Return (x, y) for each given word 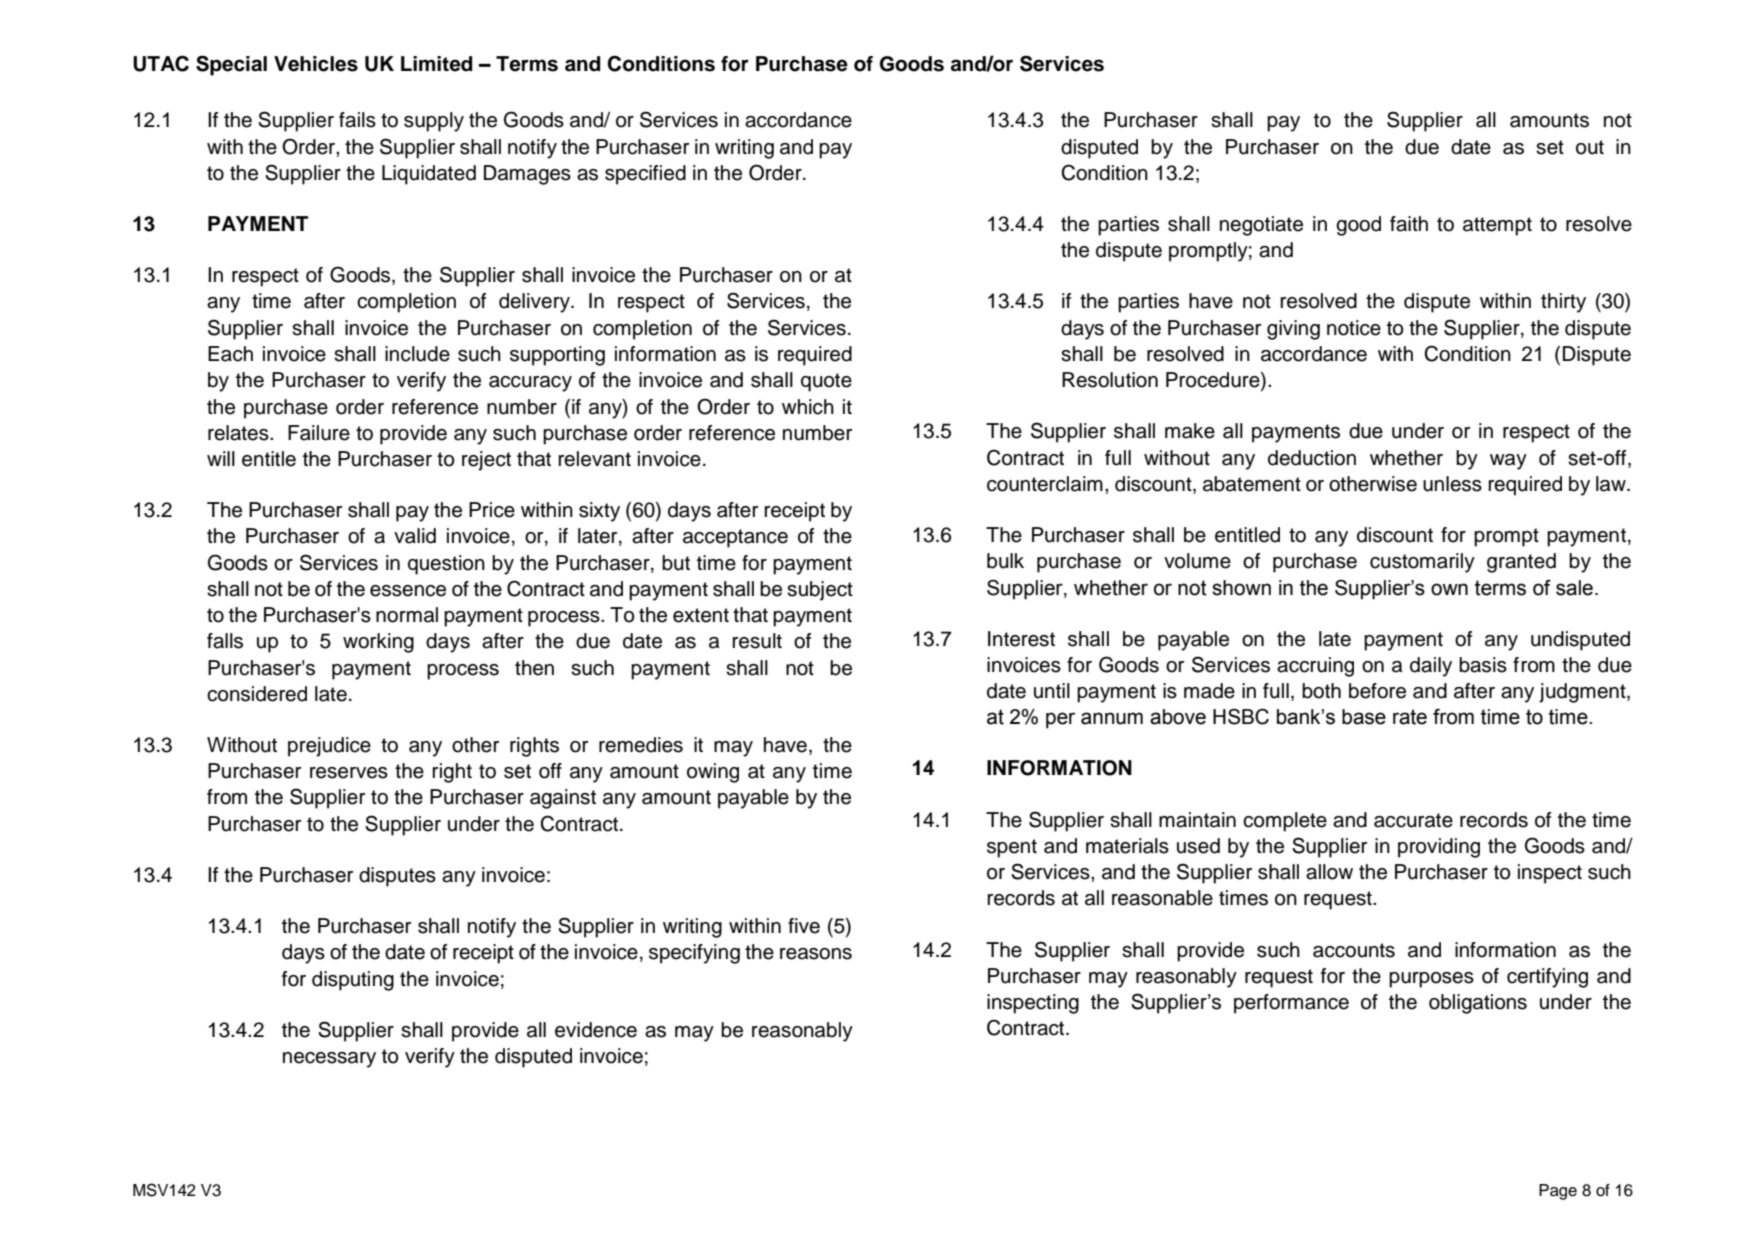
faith (1409, 224)
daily (1431, 667)
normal (407, 615)
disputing (353, 981)
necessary (329, 1060)
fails (357, 120)
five (804, 926)
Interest (1021, 639)
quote (826, 382)
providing (1439, 848)
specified (645, 175)
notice (1354, 328)
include (417, 354)
